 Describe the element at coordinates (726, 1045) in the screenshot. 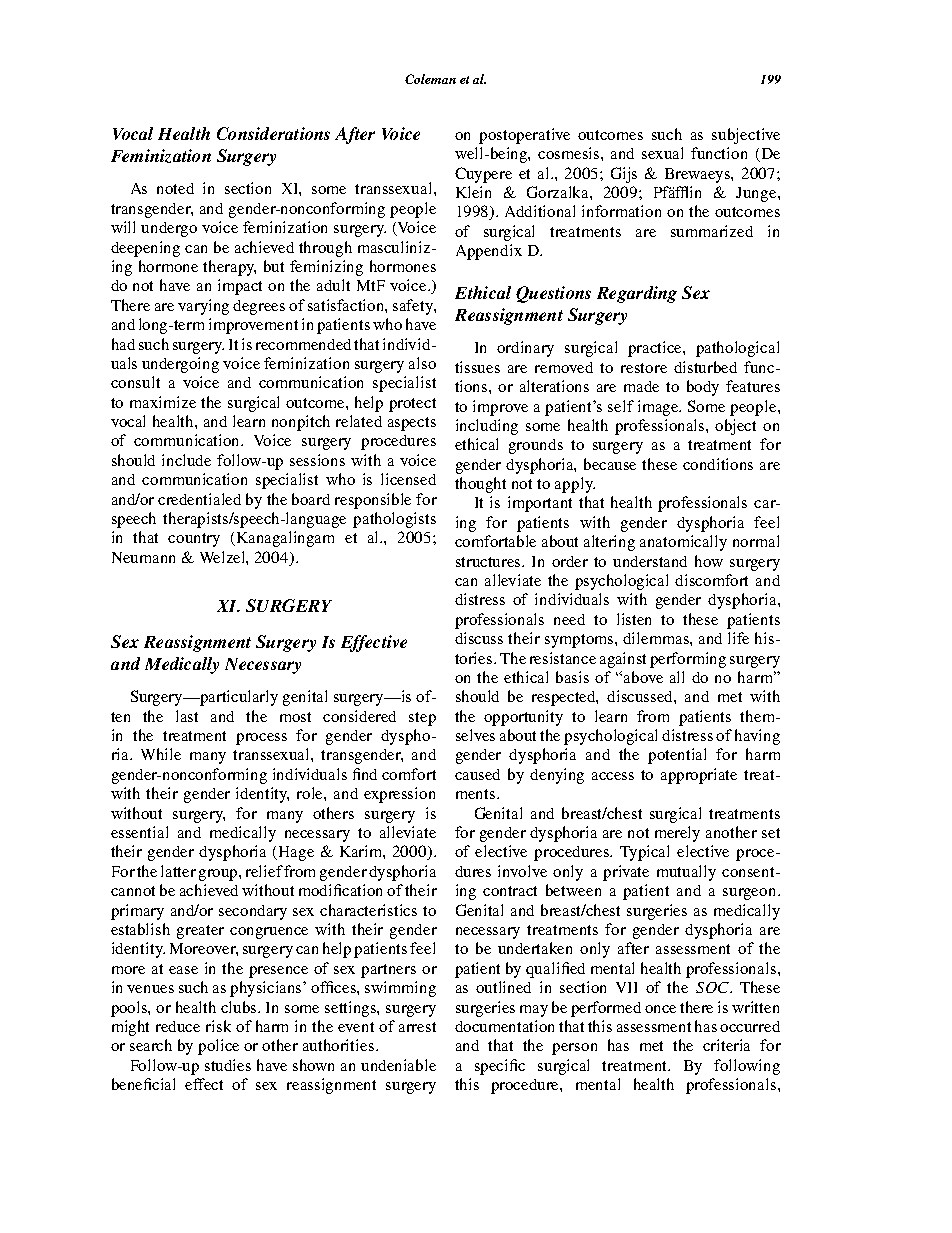

I see `criteria` at that location.
